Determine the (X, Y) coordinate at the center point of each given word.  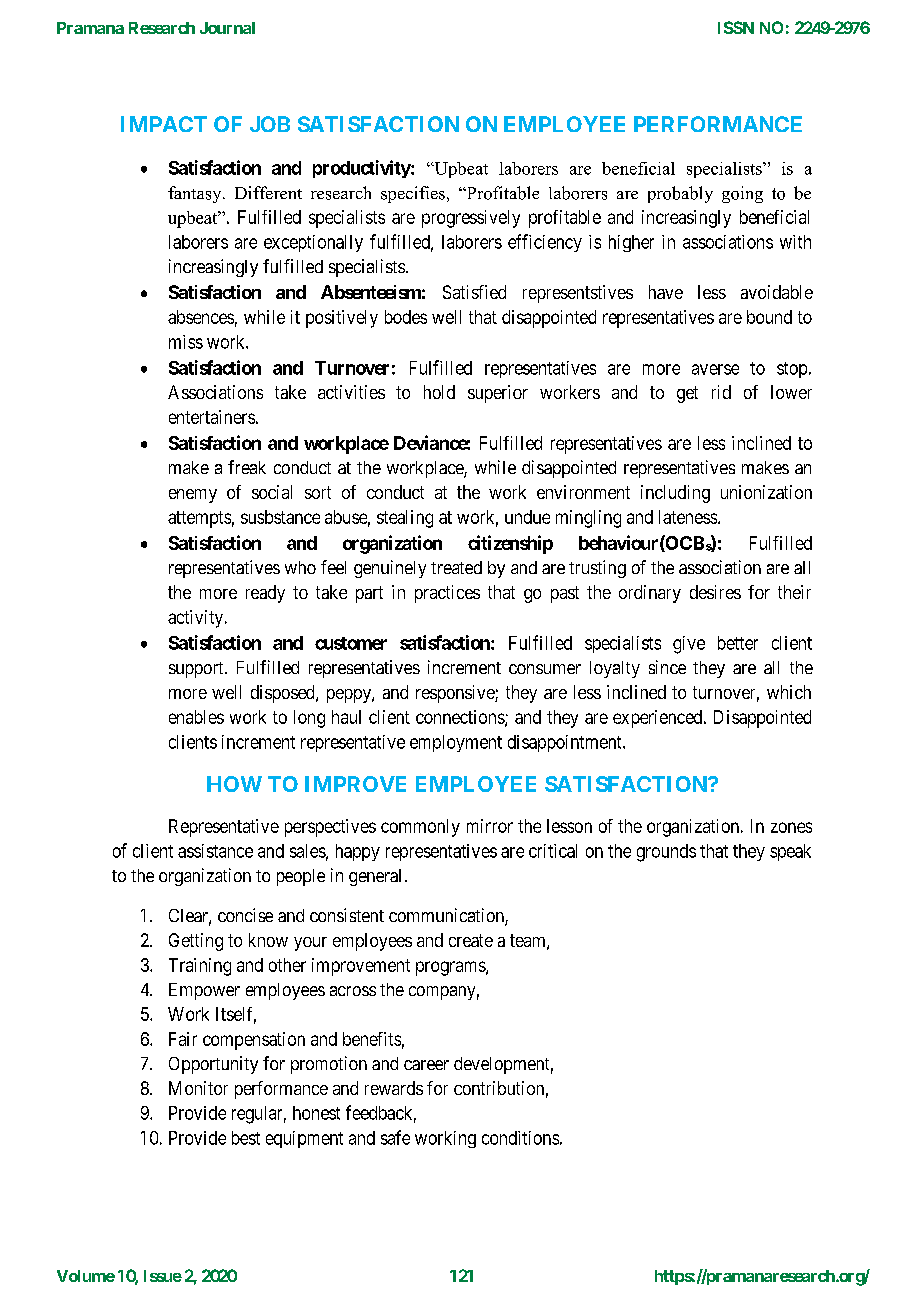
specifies (413, 194)
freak (247, 467)
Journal (227, 28)
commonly (420, 828)
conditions (520, 1138)
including (675, 494)
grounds (666, 853)
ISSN (736, 27)
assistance (215, 851)
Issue (163, 1276)
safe (395, 1137)
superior (498, 394)
